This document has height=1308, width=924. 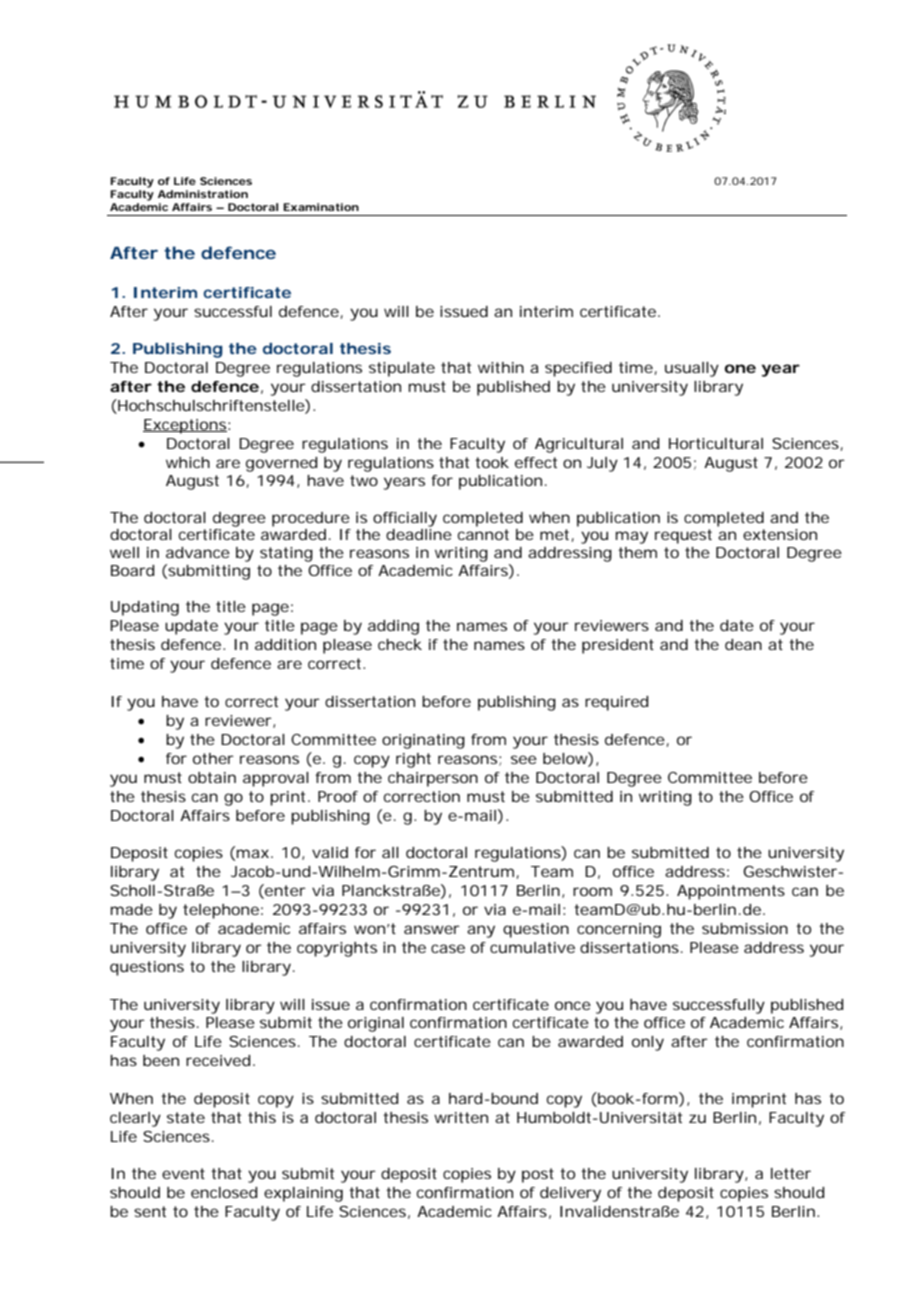 I want to click on post, so click(x=538, y=1175).
